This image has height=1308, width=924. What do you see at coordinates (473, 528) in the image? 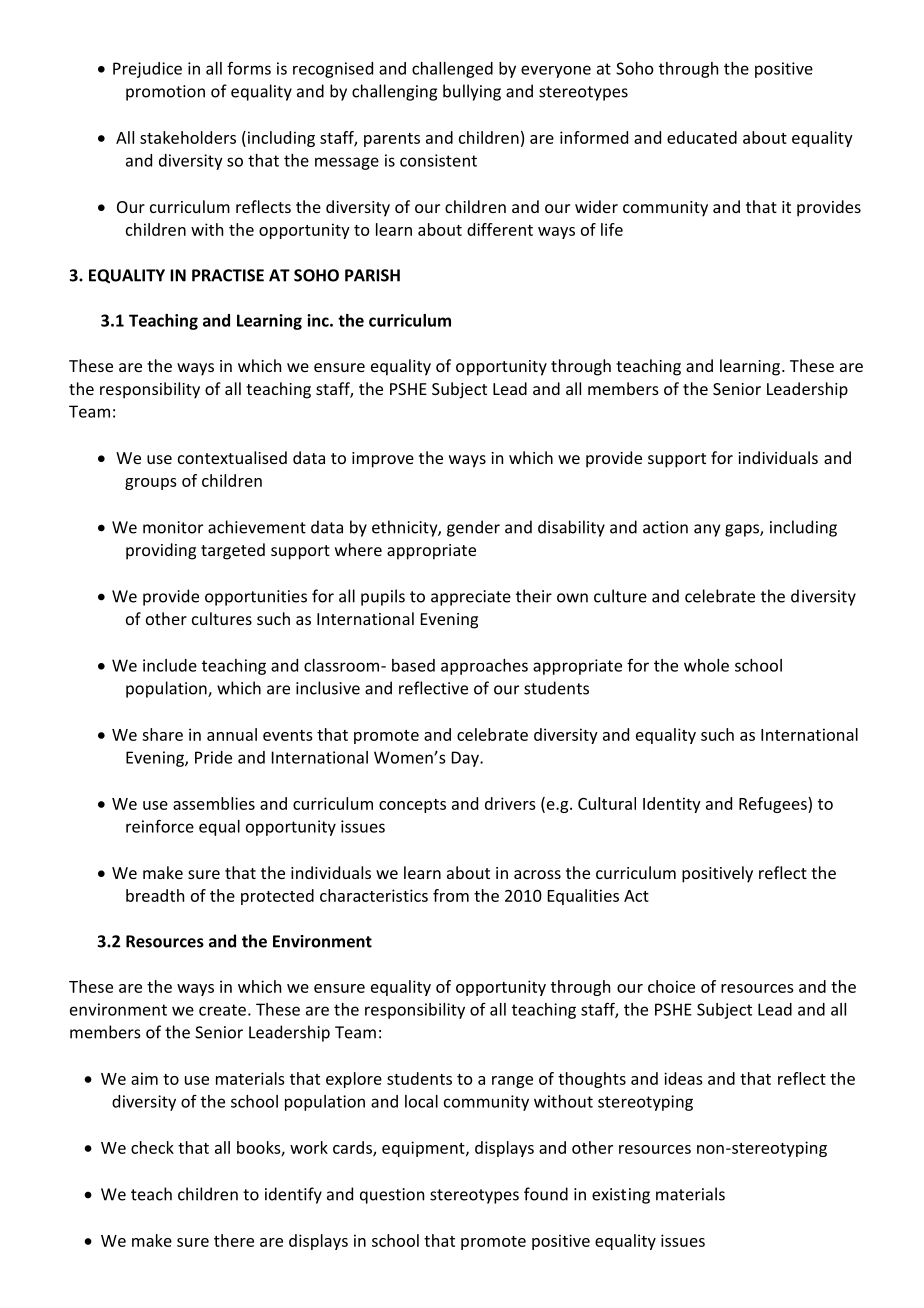
I see `gender` at bounding box center [473, 528].
